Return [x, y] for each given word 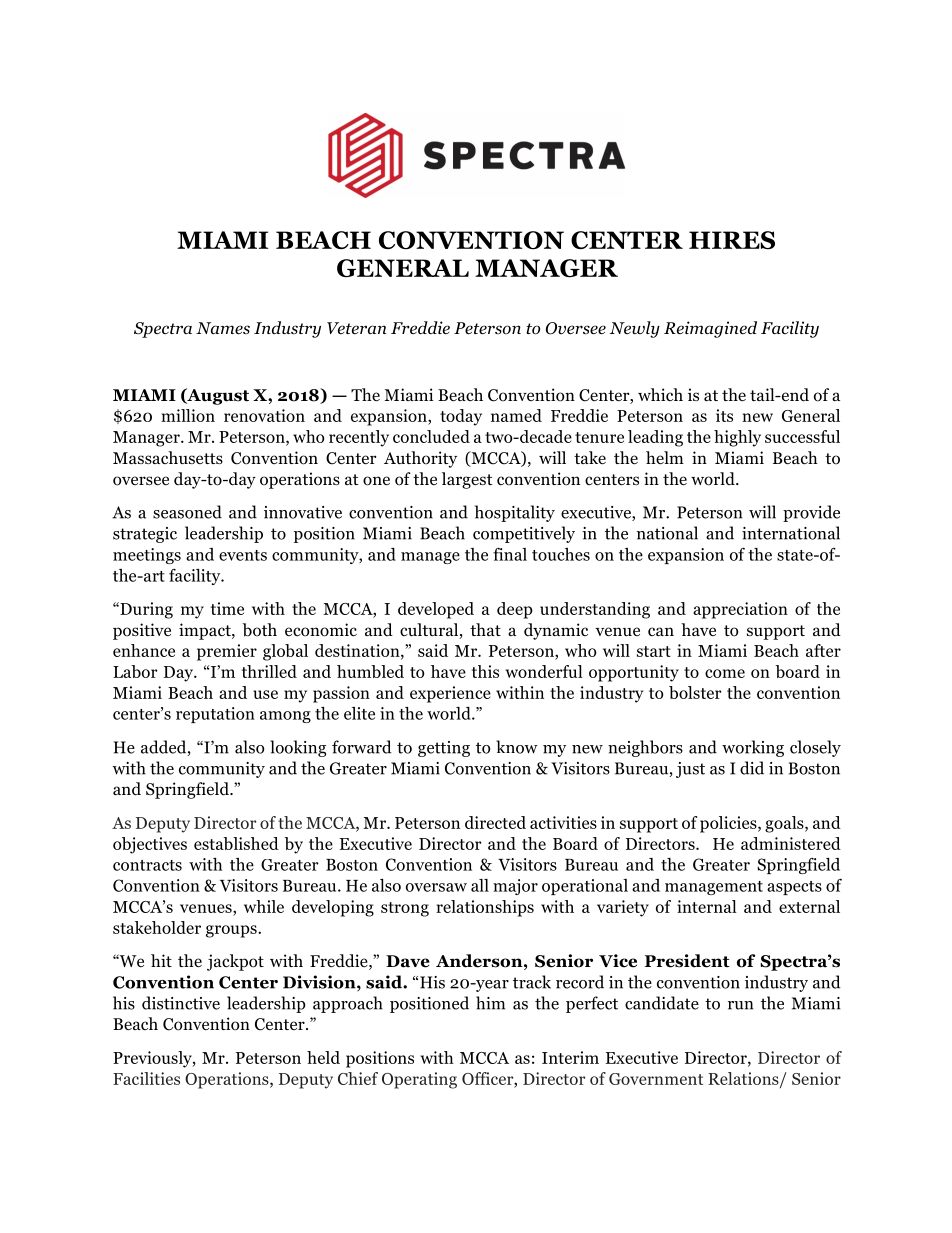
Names [223, 328]
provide [811, 513]
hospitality [515, 513]
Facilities [146, 1078]
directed [495, 822]
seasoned [187, 512]
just [690, 770]
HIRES [732, 240]
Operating [419, 1080]
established [236, 843]
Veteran [356, 328]
